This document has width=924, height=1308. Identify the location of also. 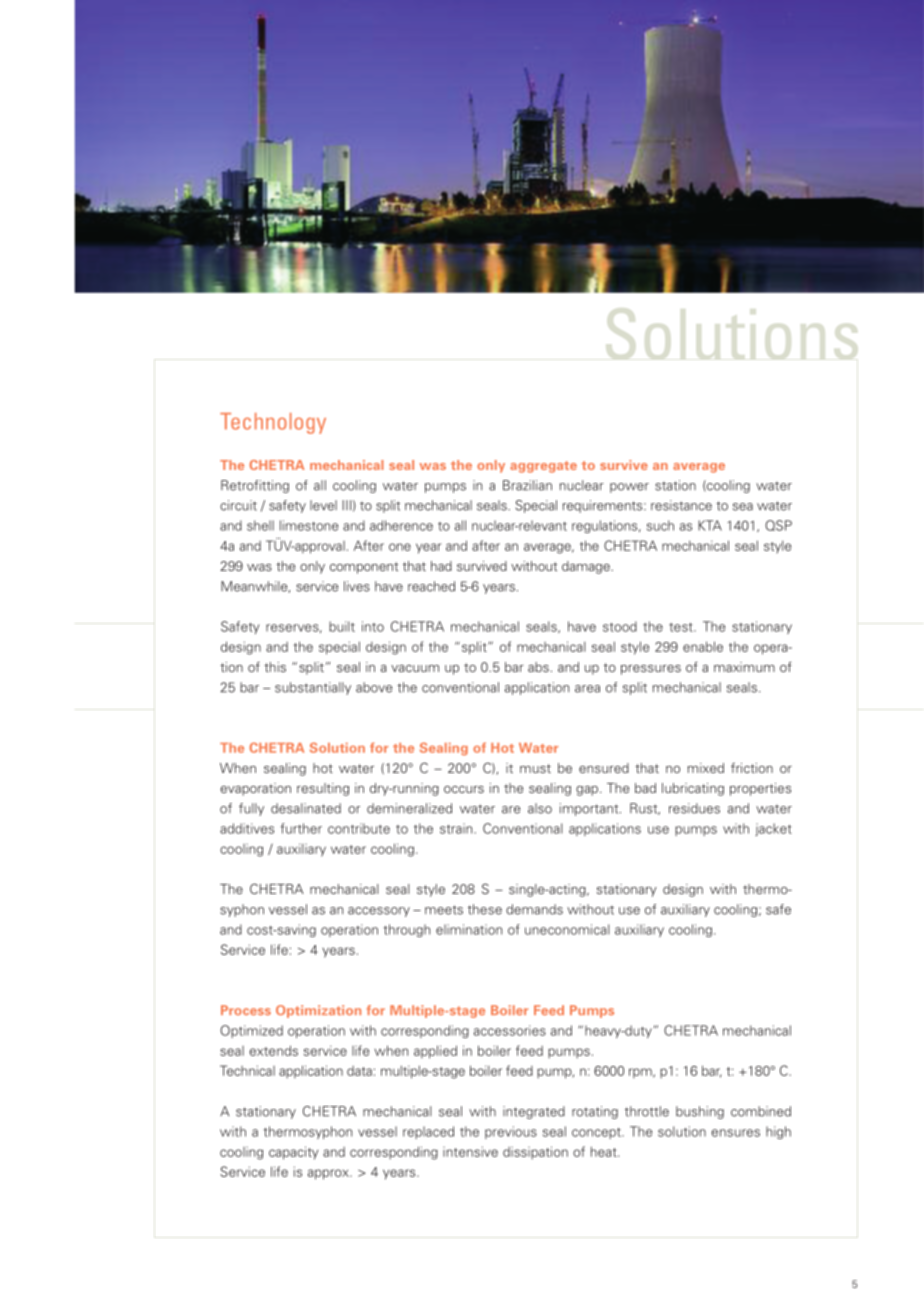
(540, 808).
